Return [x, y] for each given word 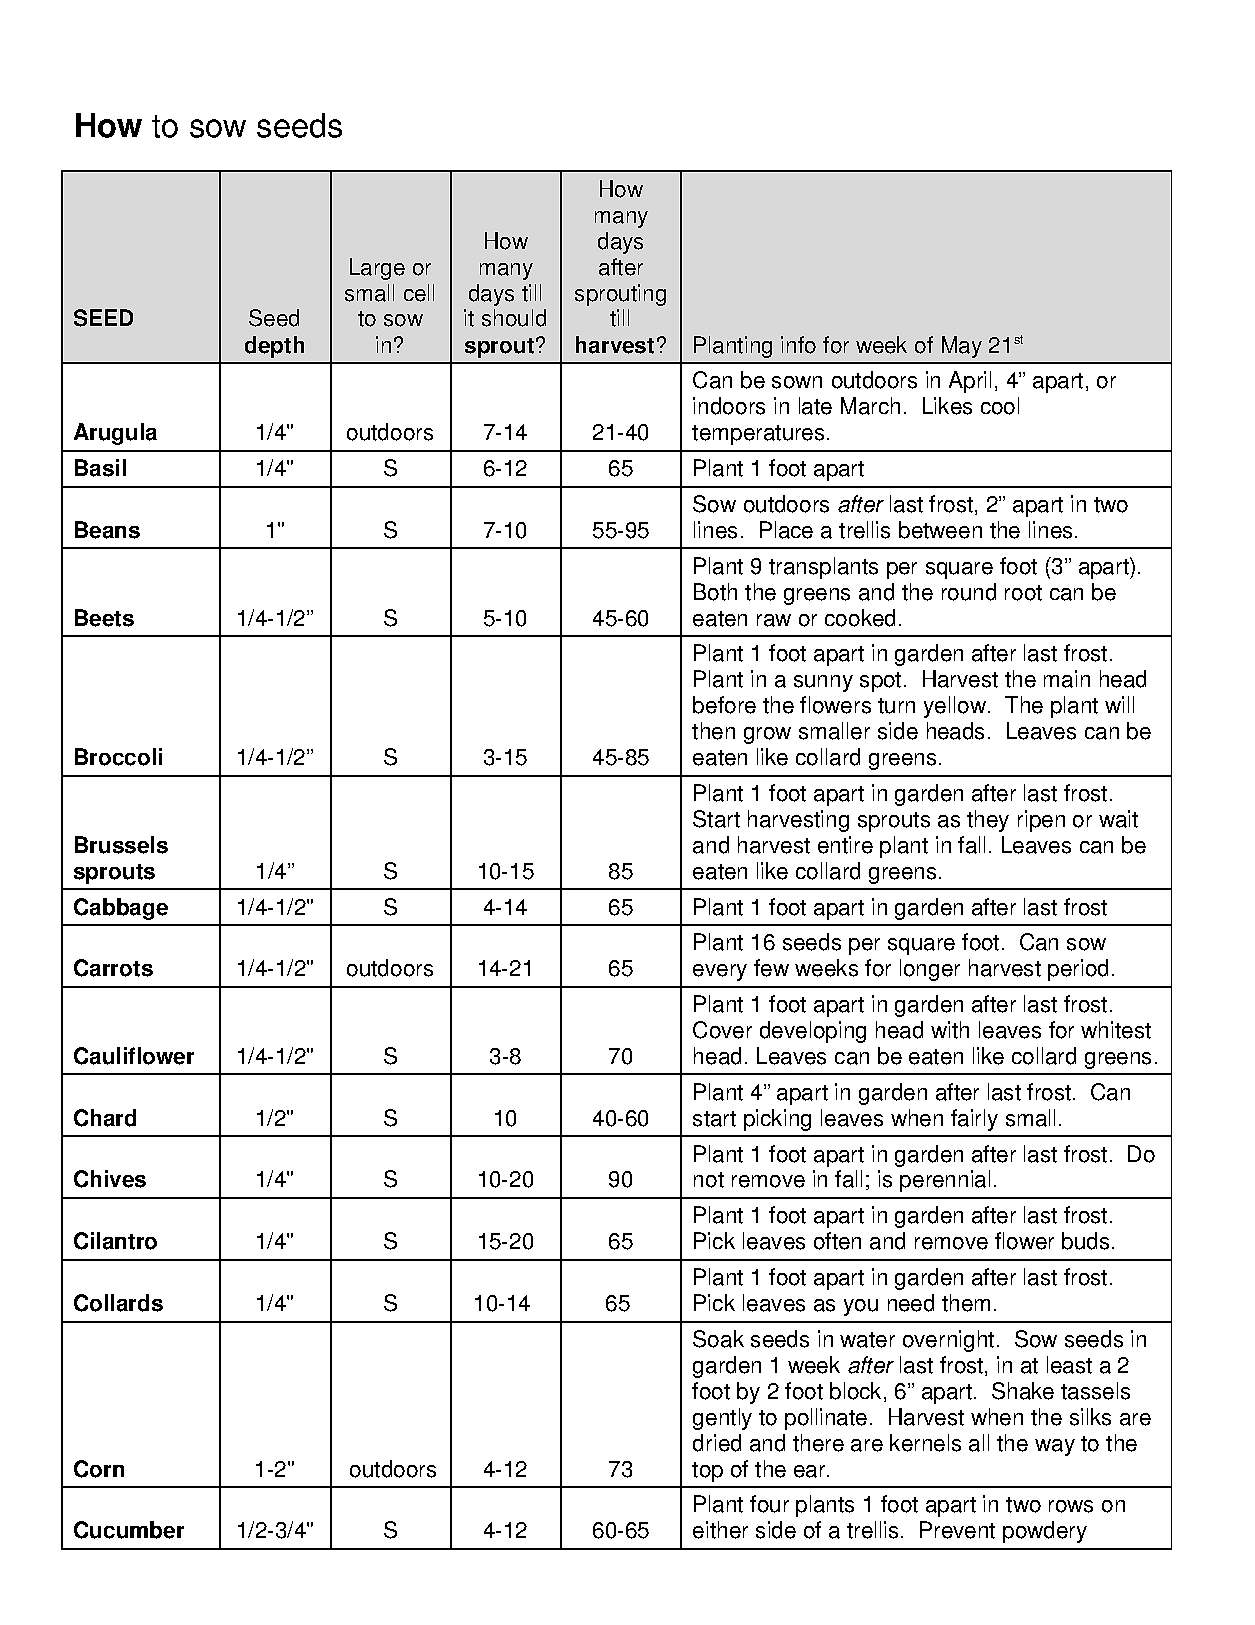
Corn [99, 1469]
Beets [104, 618]
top [707, 1472]
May [962, 347]
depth [274, 347]
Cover [722, 1030]
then [713, 731]
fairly [974, 1120]
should [514, 318]
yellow [956, 707]
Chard [105, 1118]
